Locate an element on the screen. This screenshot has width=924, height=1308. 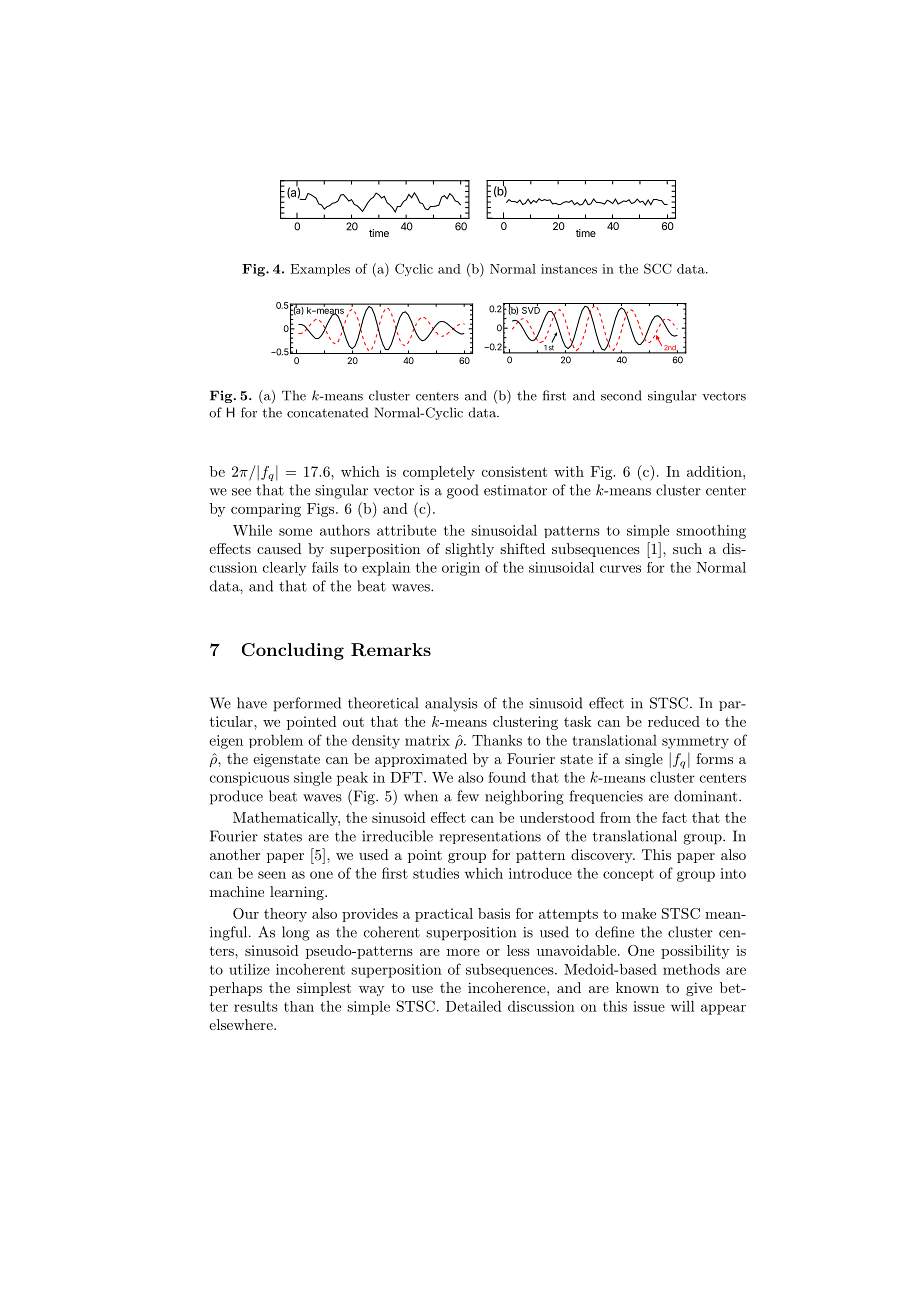
SCC is located at coordinates (658, 268).
